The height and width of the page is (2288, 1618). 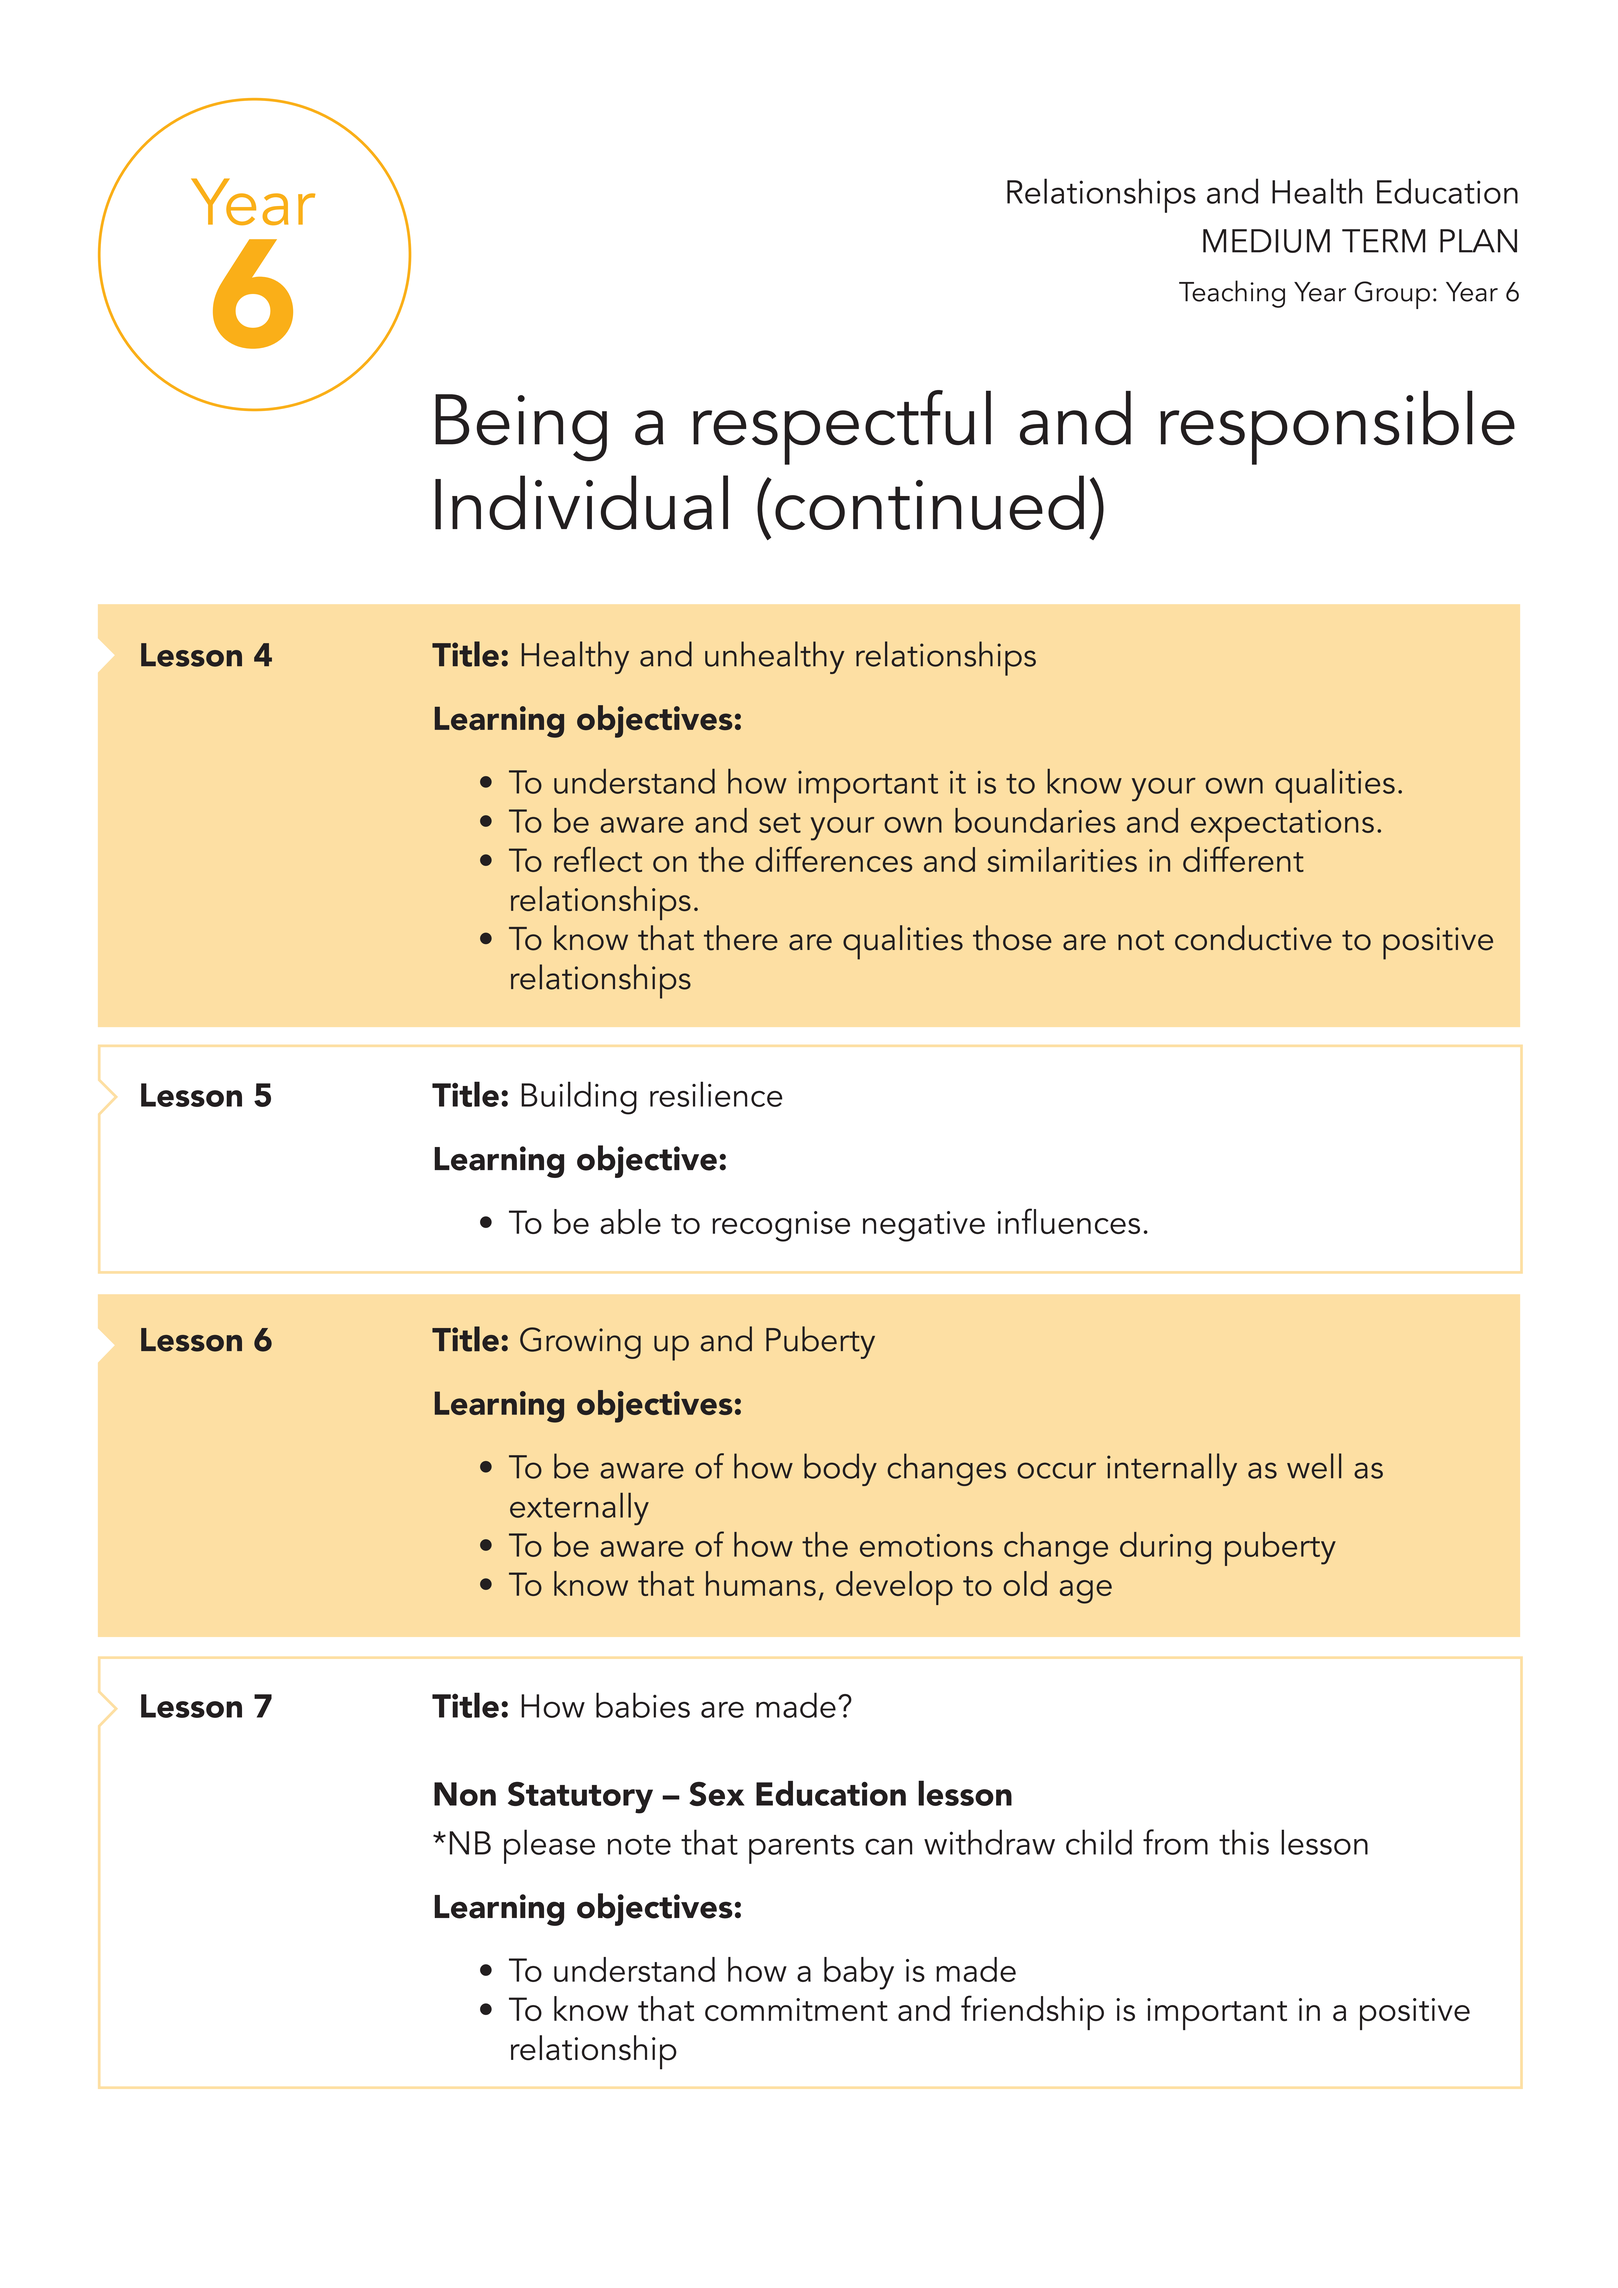 What do you see at coordinates (1032, 2012) in the page?
I see `friendship` at bounding box center [1032, 2012].
